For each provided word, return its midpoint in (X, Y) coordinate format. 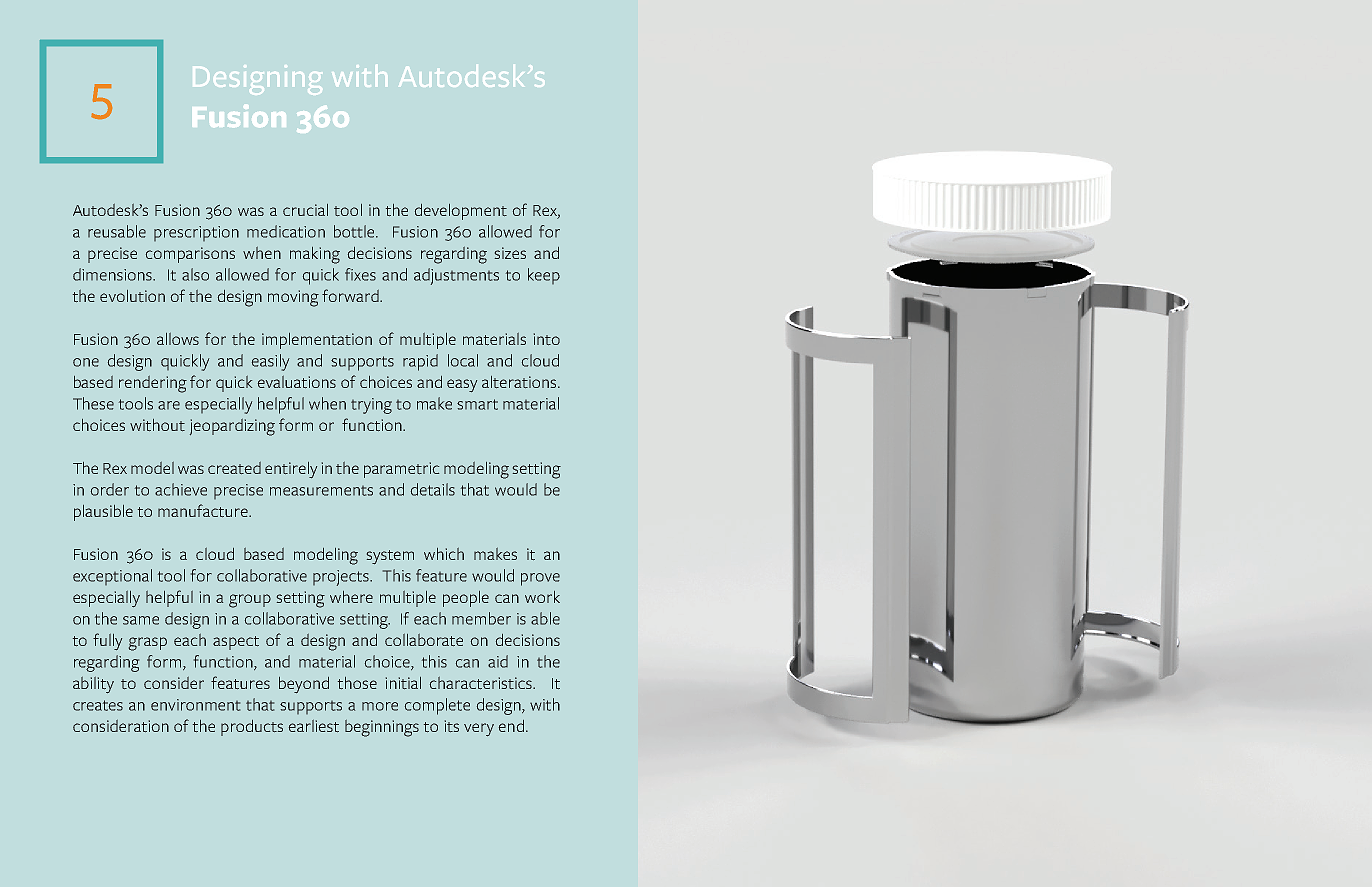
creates (98, 705)
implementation (317, 341)
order (110, 489)
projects (342, 578)
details (433, 489)
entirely (291, 470)
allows (178, 339)
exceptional (112, 577)
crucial (305, 210)
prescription (196, 233)
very (479, 729)
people (466, 599)
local (463, 360)
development (461, 212)
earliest (314, 726)
